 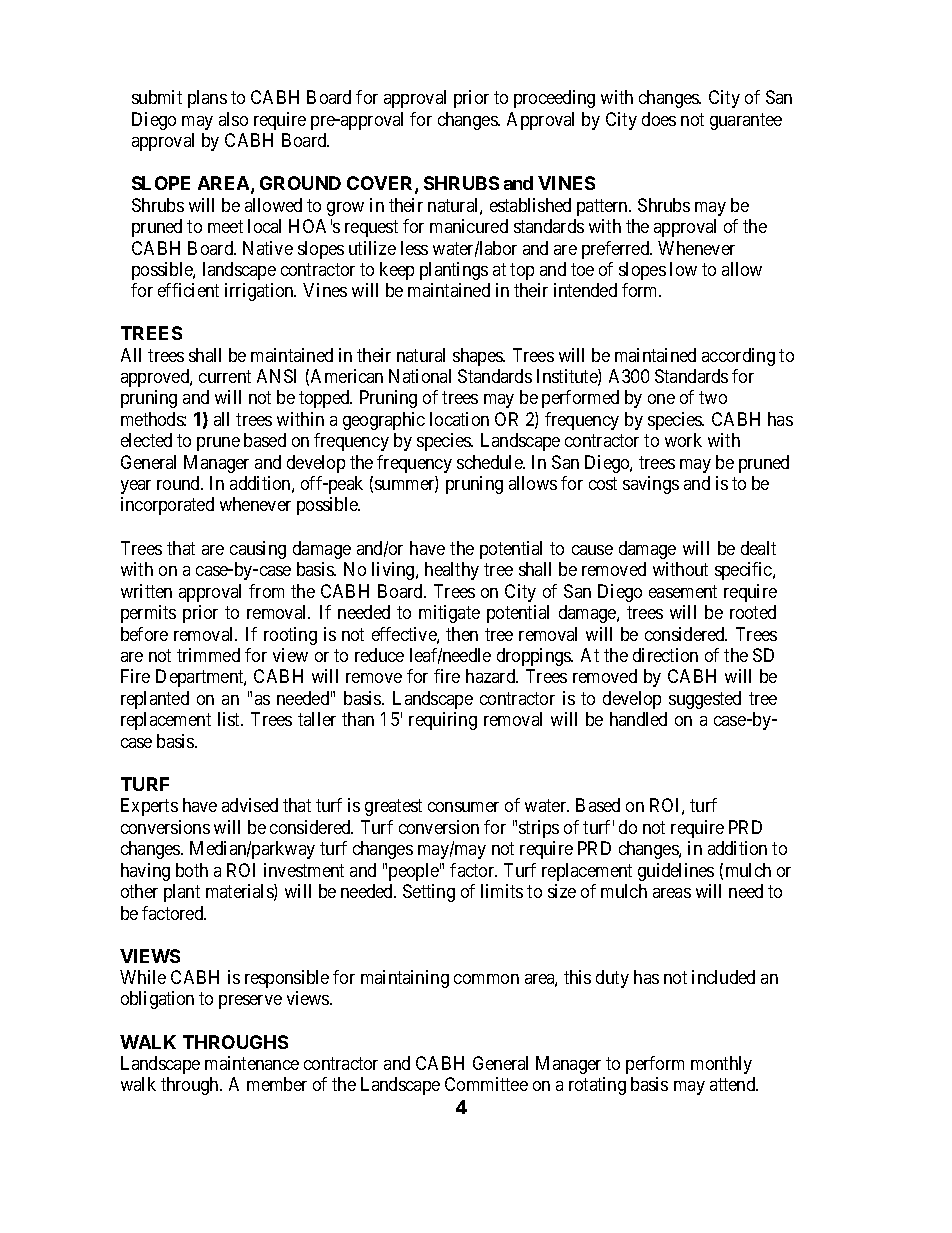 I want to click on requiring, so click(x=443, y=721).
